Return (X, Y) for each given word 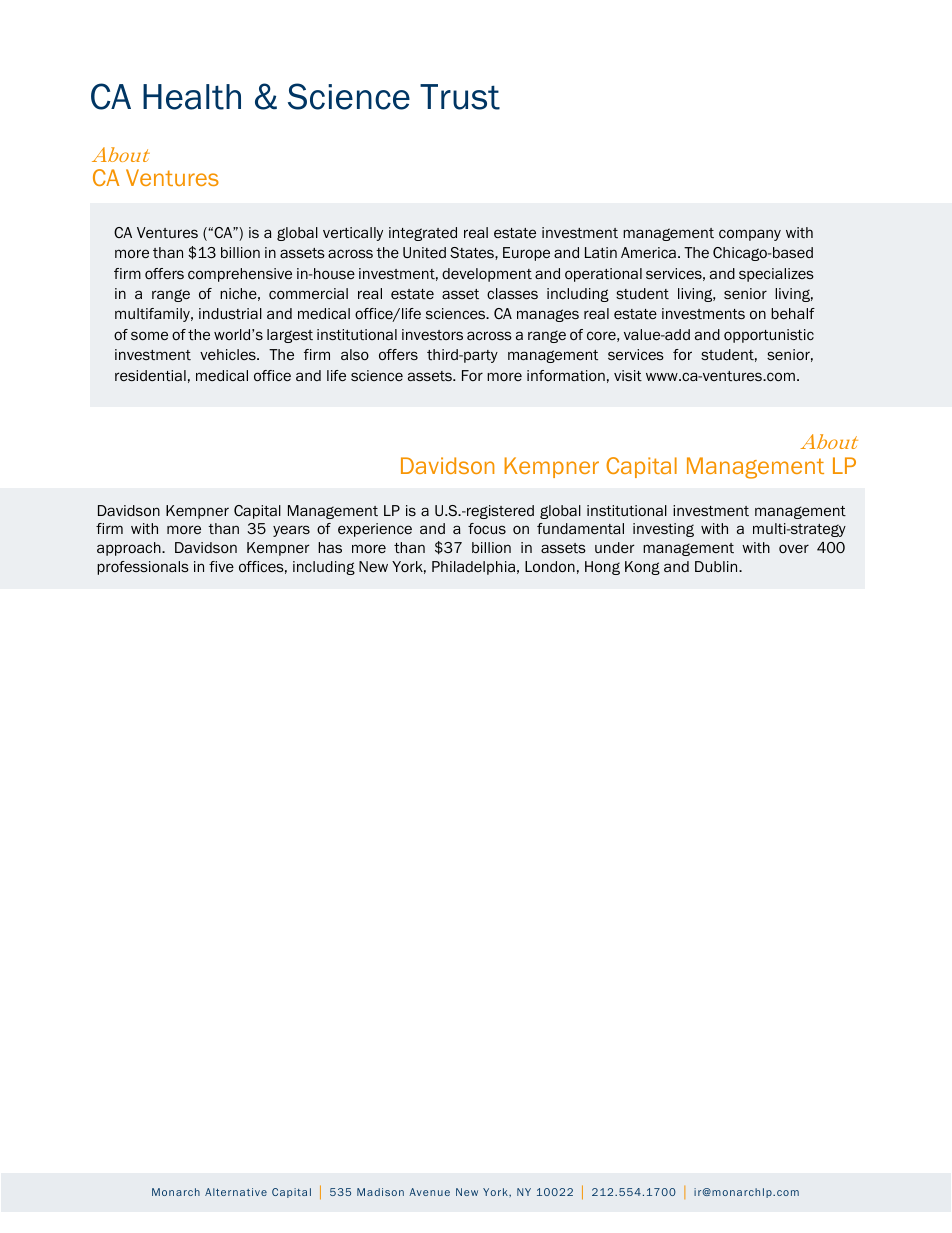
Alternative (236, 1192)
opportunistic (769, 336)
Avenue (429, 1192)
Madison (380, 1192)
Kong (642, 568)
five (221, 566)
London (550, 566)
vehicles (229, 354)
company (750, 235)
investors (432, 334)
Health (192, 97)
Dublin (717, 566)
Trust (460, 97)
